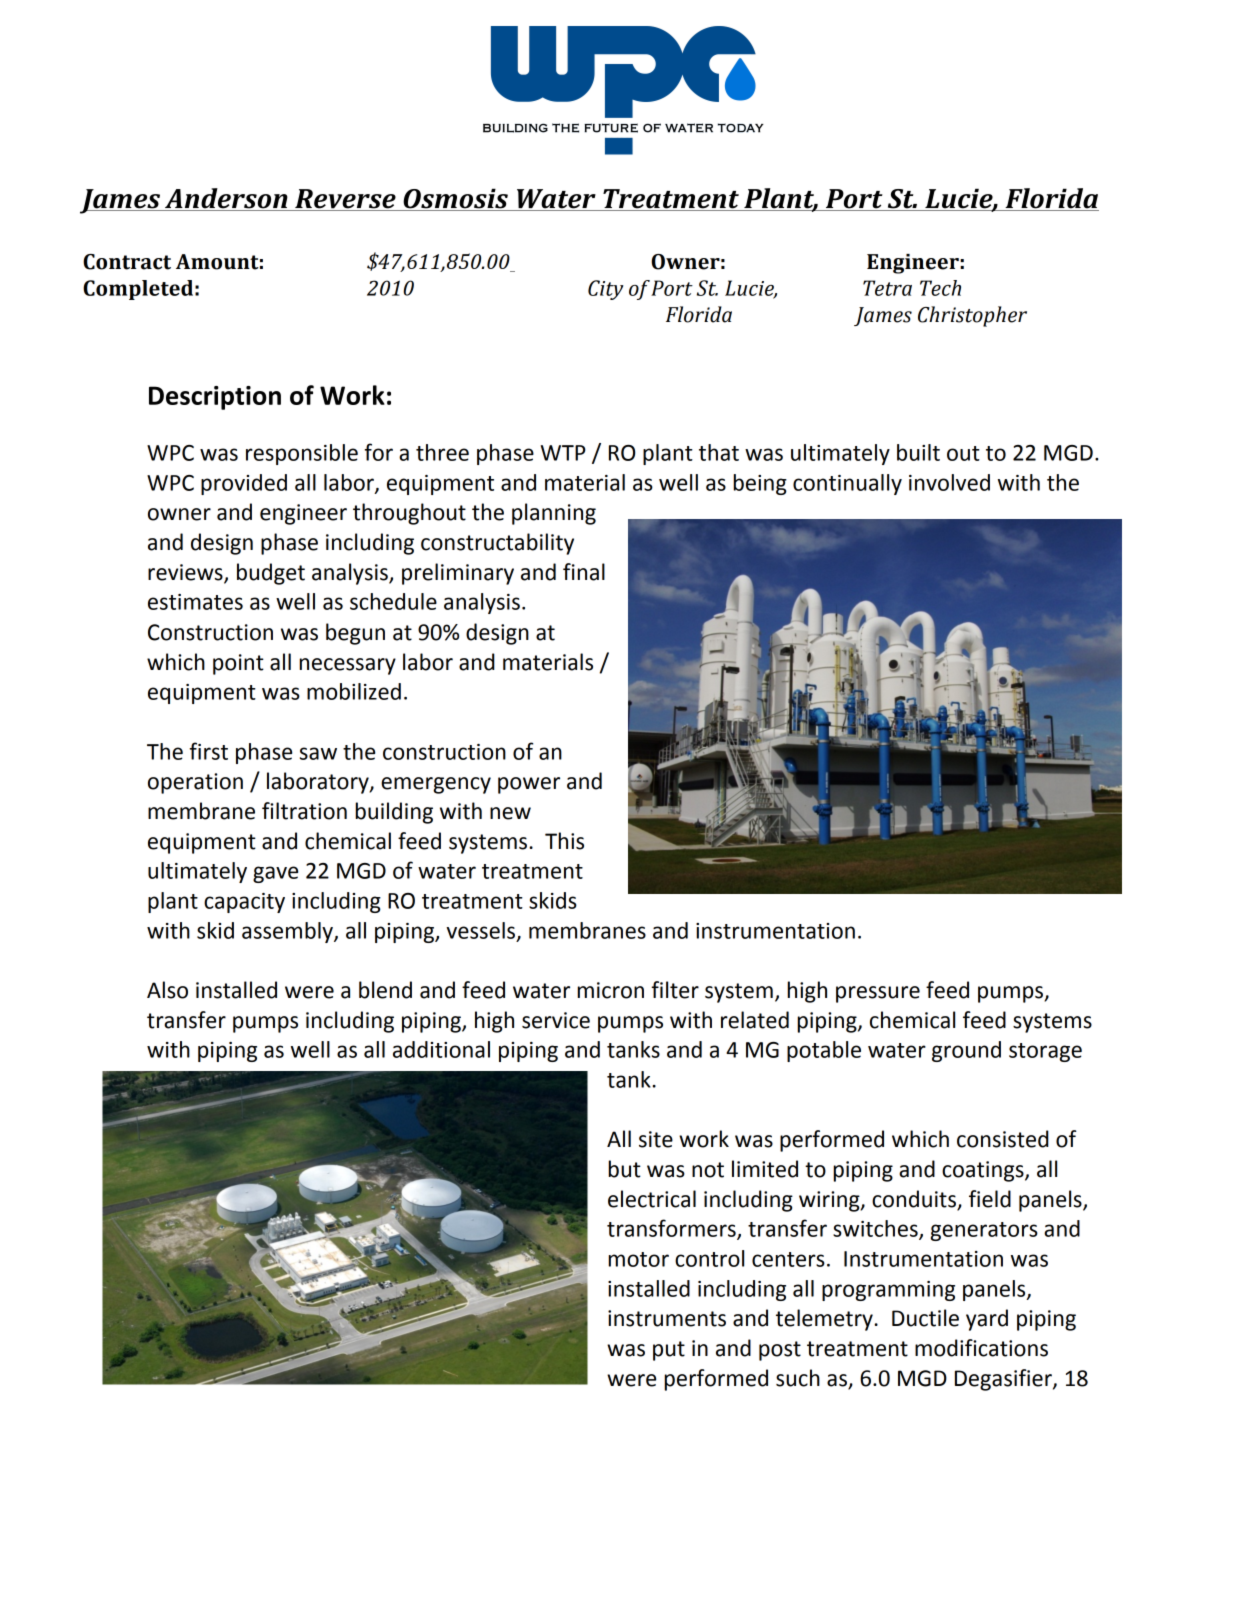 The height and width of the image is (1614, 1247). Describe the element at coordinates (878, 994) in the image. I see `pressure` at that location.
